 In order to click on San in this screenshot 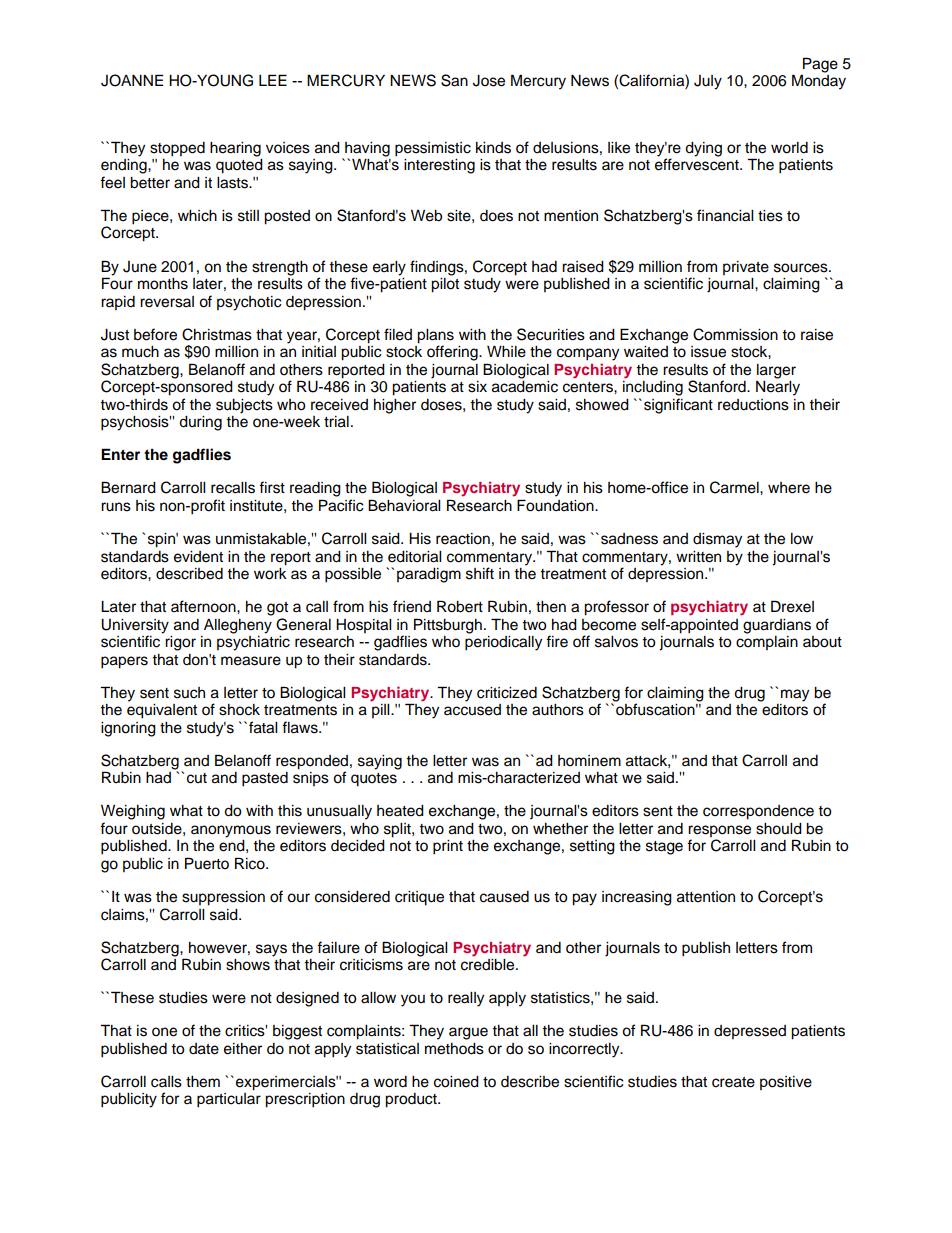, I will do `click(454, 80)`.
